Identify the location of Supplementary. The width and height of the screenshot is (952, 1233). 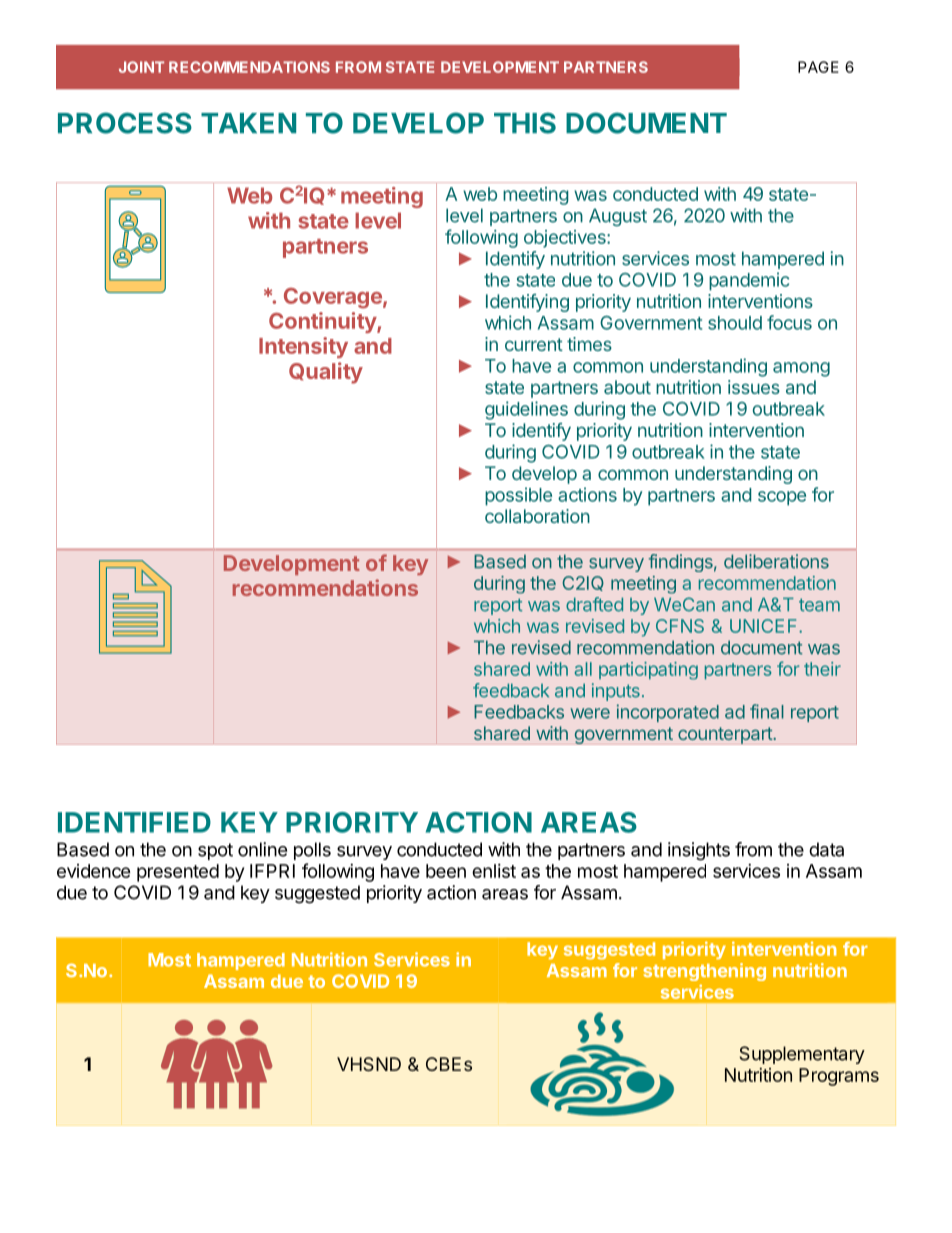
(802, 1055).
